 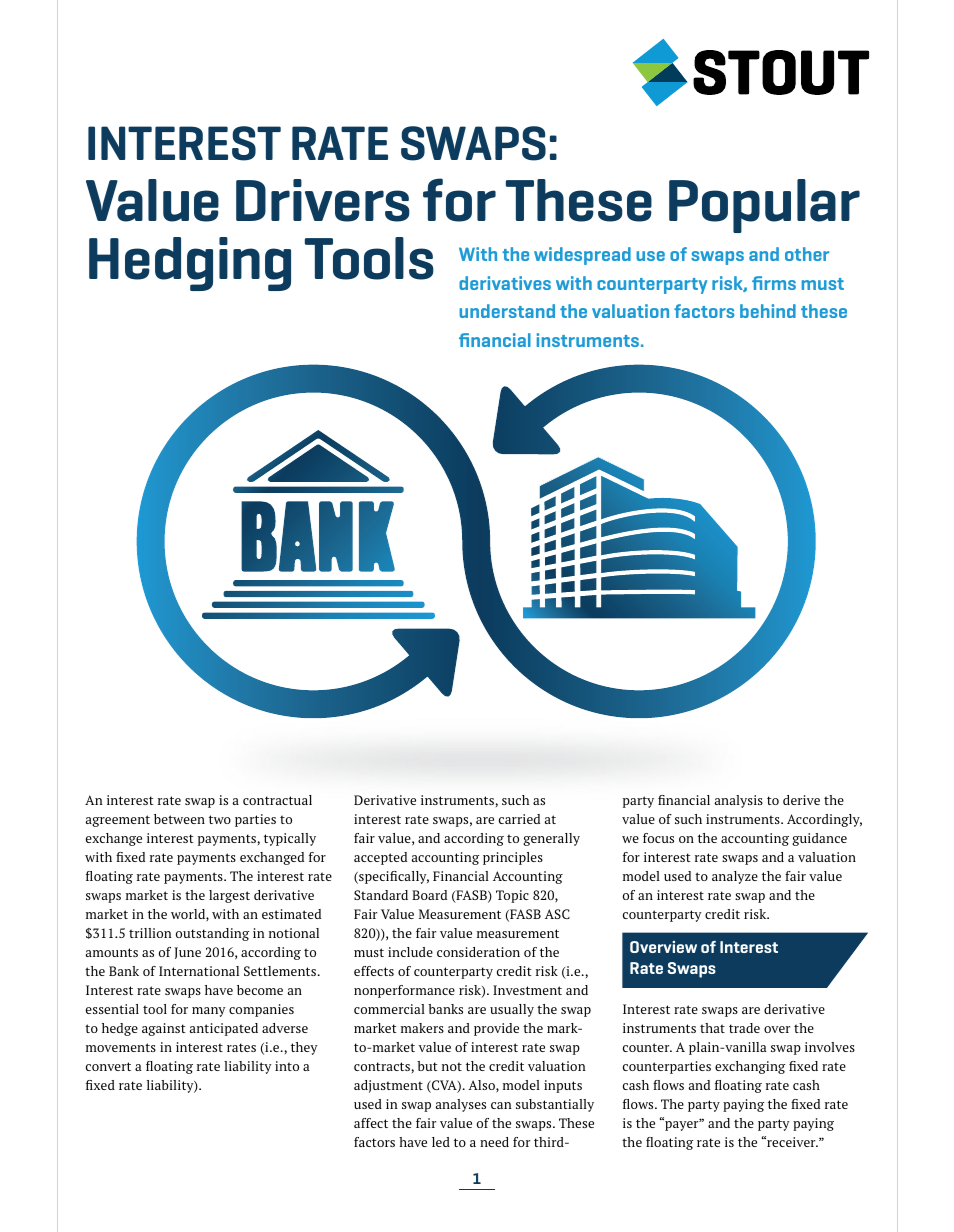 I want to click on Hedging, so click(x=190, y=264).
